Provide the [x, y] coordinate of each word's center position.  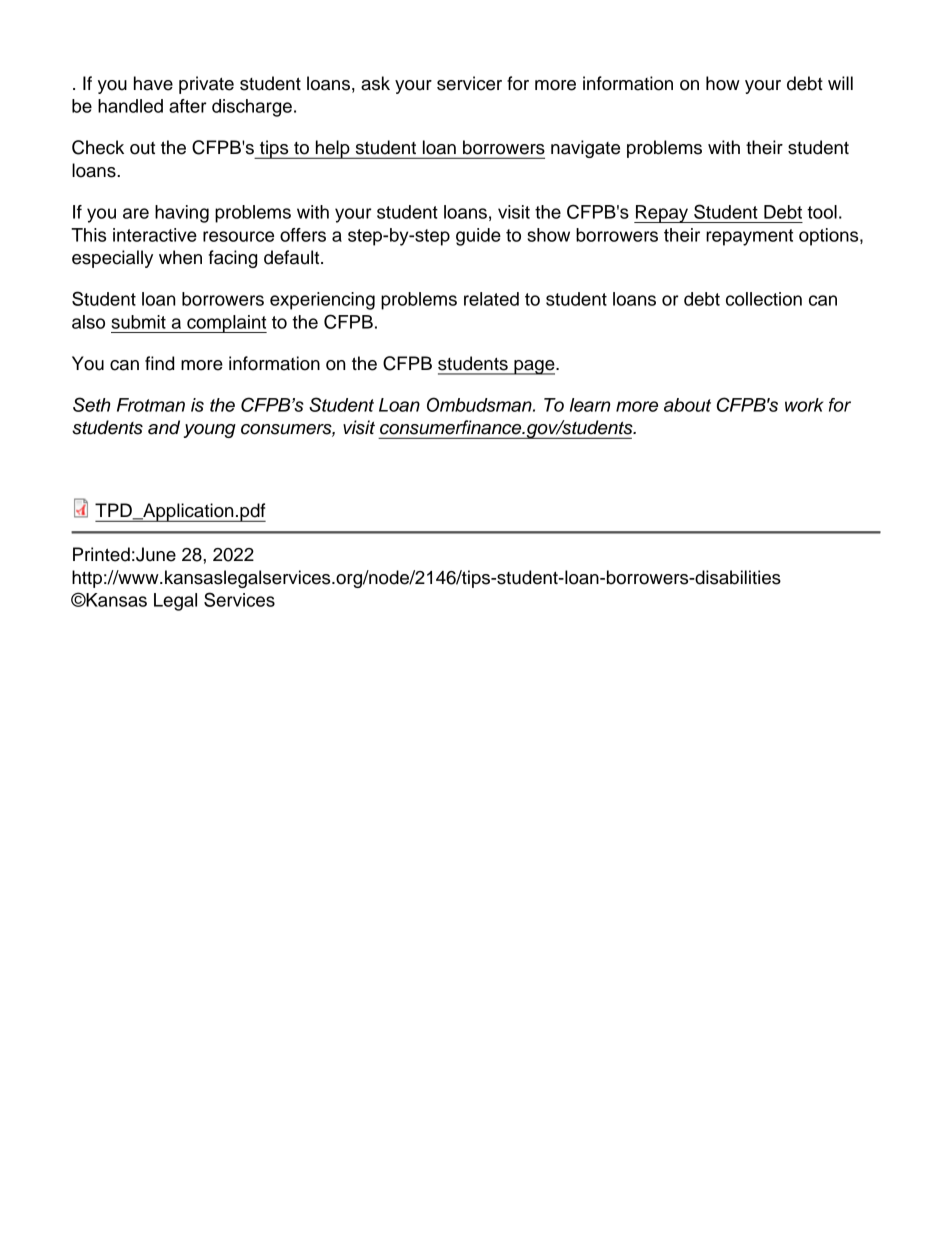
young [209, 431]
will [840, 83]
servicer [469, 83]
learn [590, 405]
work [804, 405]
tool [822, 212]
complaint [226, 324]
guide [478, 237]
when [180, 257]
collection [764, 299]
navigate [585, 149]
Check [98, 147]
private [206, 85]
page [534, 367]
